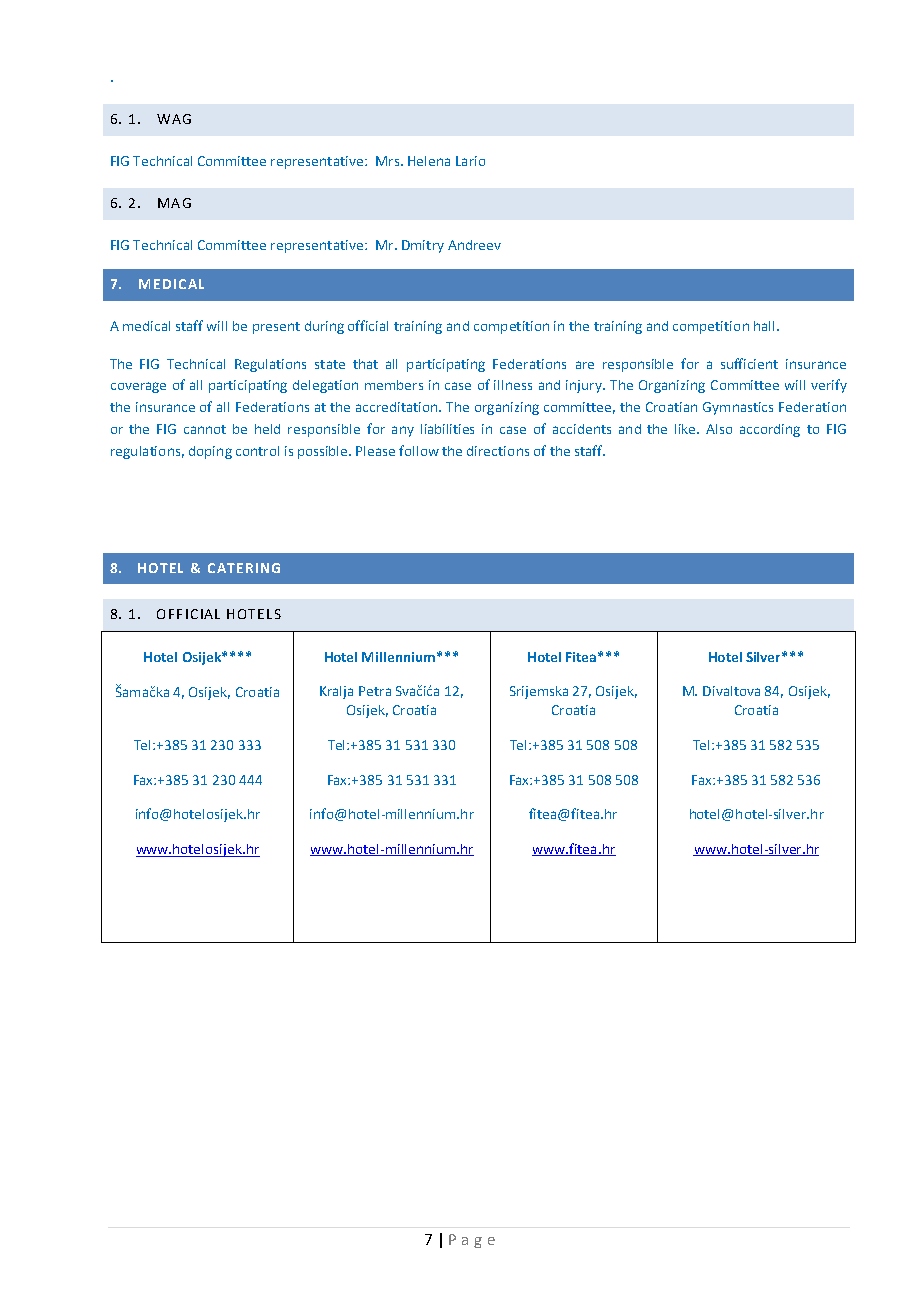 Image resolution: width=924 pixels, height=1308 pixels. I want to click on WAG, so click(174, 119).
